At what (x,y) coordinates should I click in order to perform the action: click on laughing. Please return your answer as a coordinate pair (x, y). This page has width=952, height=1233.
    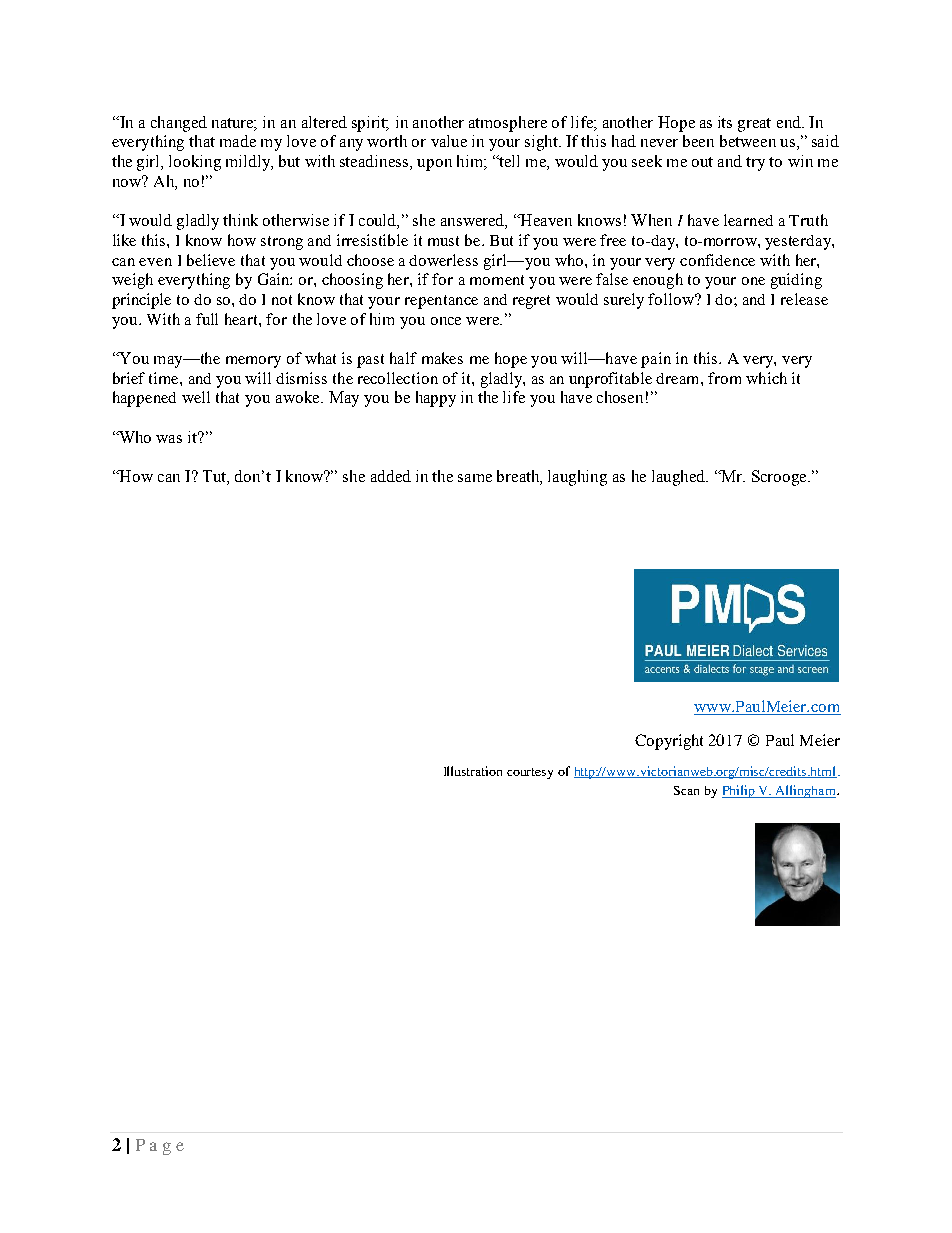
    Looking at the image, I should click on (577, 478).
